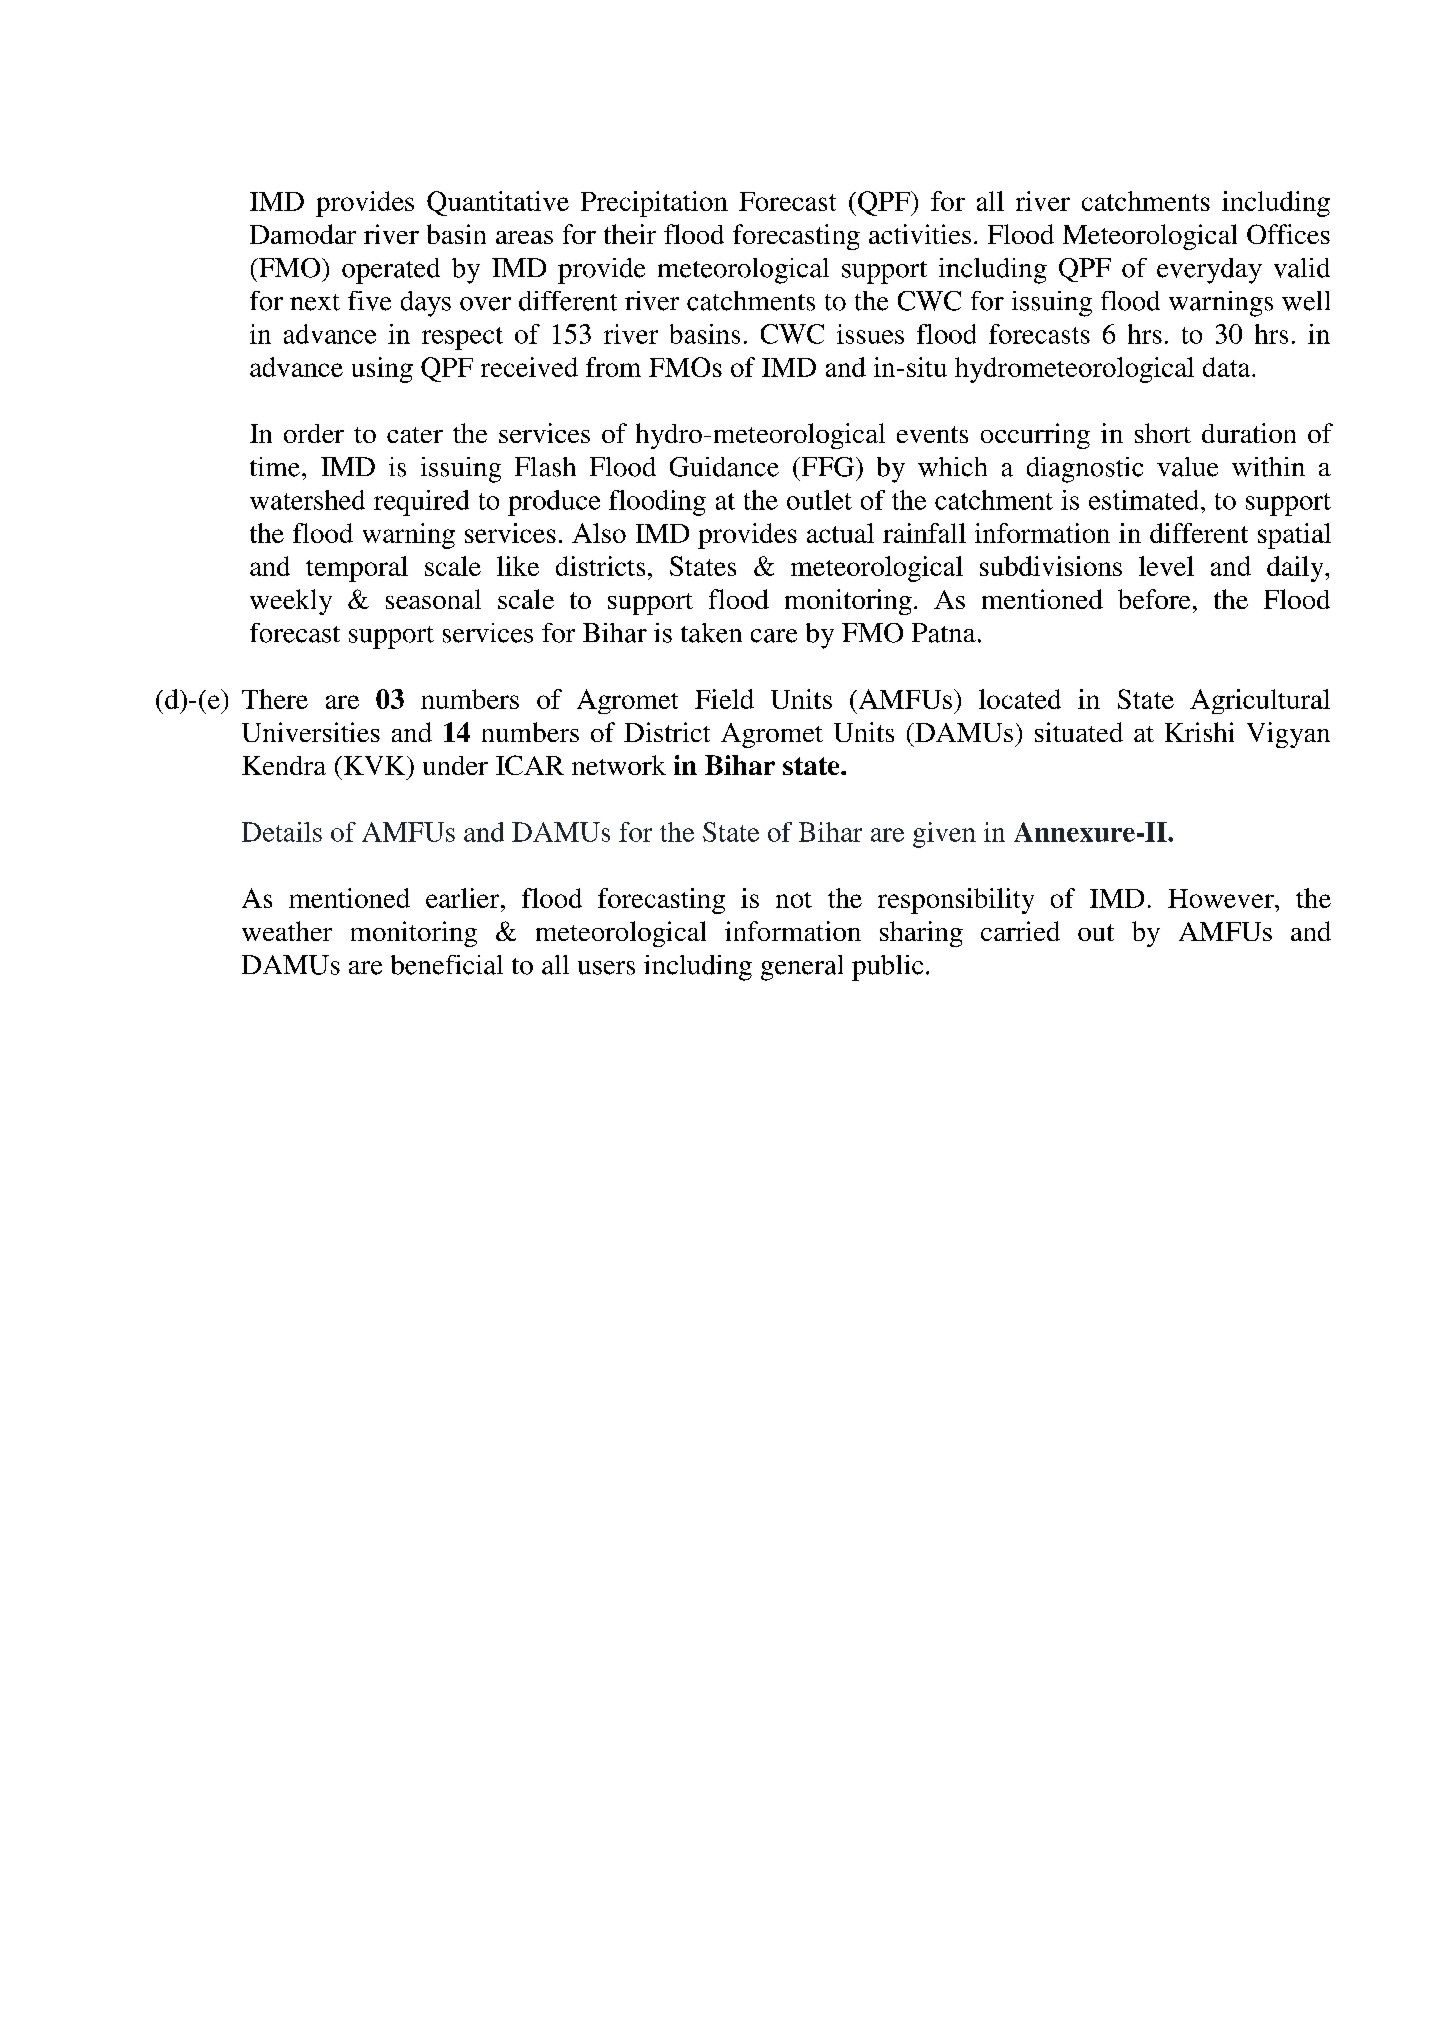  Describe the element at coordinates (920, 234) in the screenshot. I see `activities` at that location.
